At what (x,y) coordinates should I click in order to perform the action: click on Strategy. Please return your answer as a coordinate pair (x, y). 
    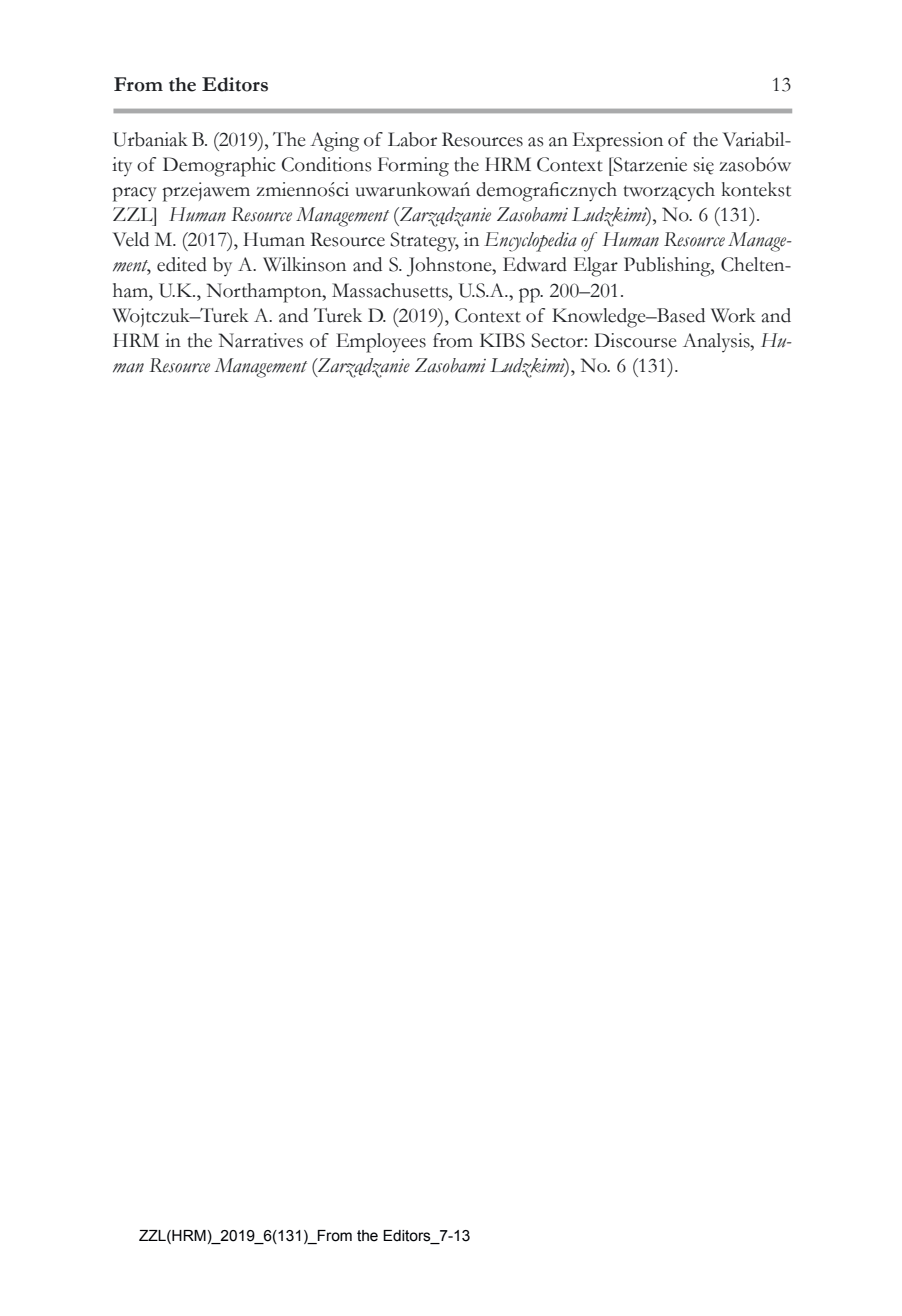
    Looking at the image, I should click on (424, 242).
